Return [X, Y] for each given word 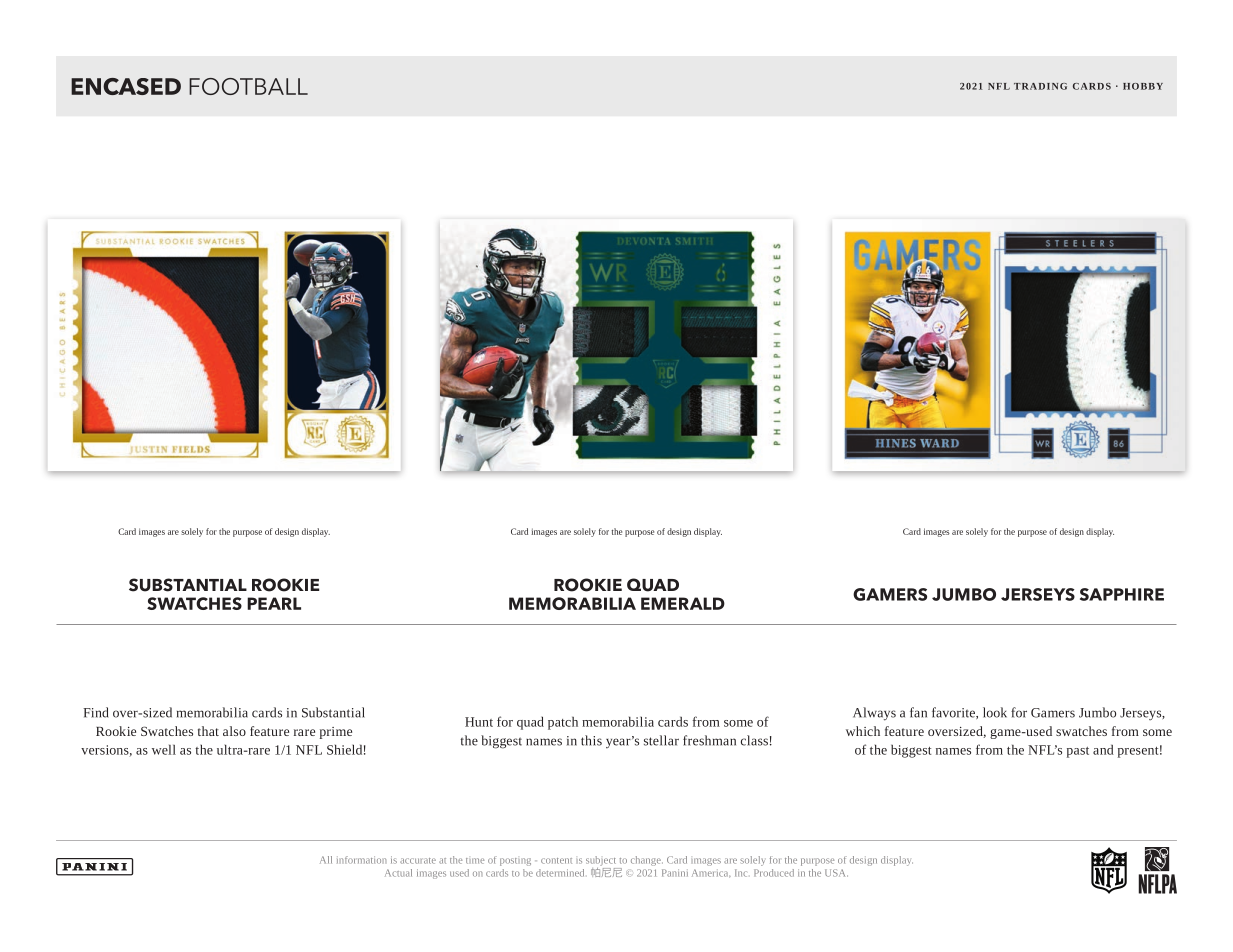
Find [95, 712]
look [995, 712]
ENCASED [126, 86]
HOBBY [1143, 86]
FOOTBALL [248, 86]
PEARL [274, 603]
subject [601, 861]
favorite [954, 713]
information [361, 860]
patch [563, 723]
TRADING [1040, 86]
